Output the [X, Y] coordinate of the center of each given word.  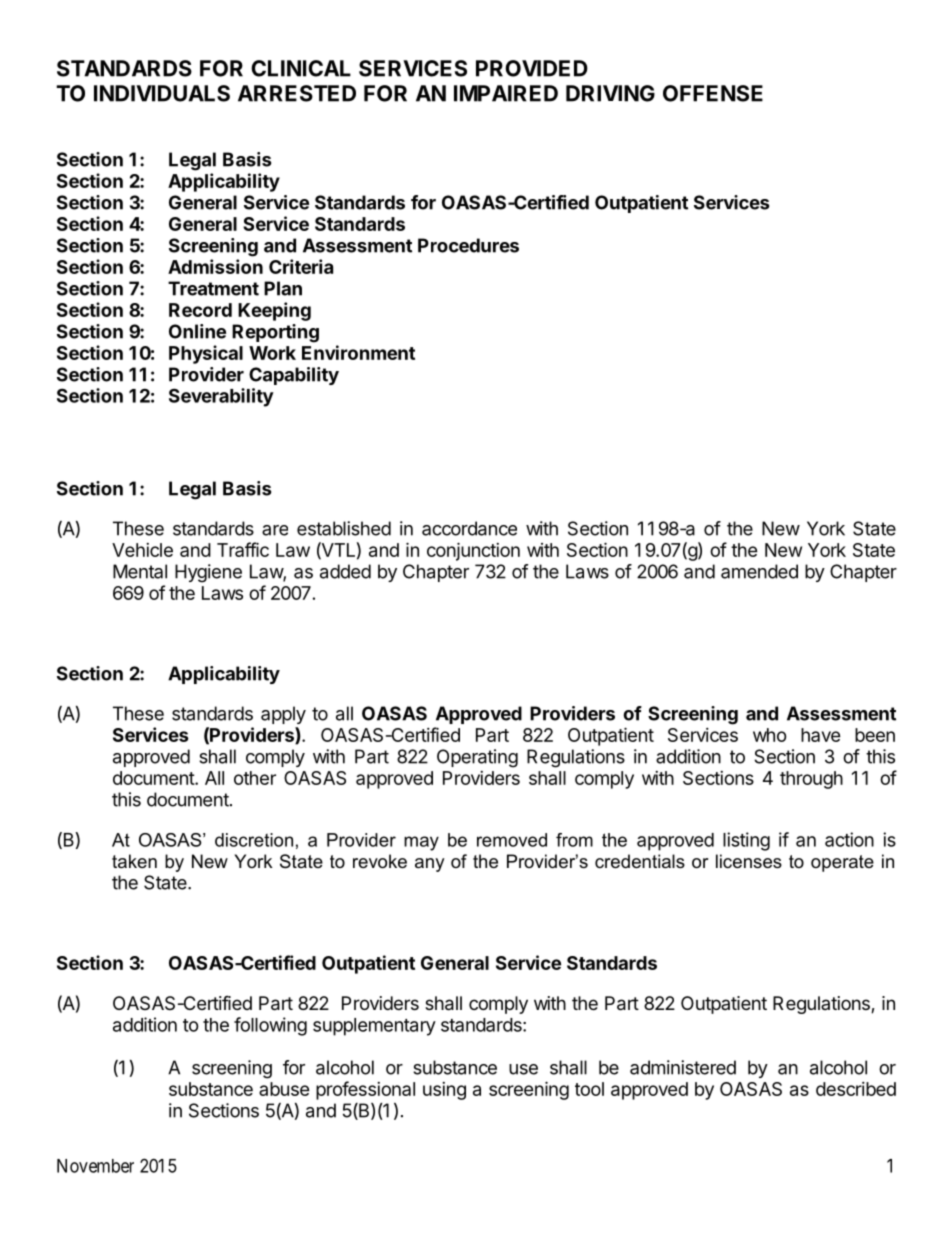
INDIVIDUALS [162, 93]
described [856, 1089]
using [444, 1091]
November [95, 1166]
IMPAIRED [506, 93]
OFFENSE [713, 93]
